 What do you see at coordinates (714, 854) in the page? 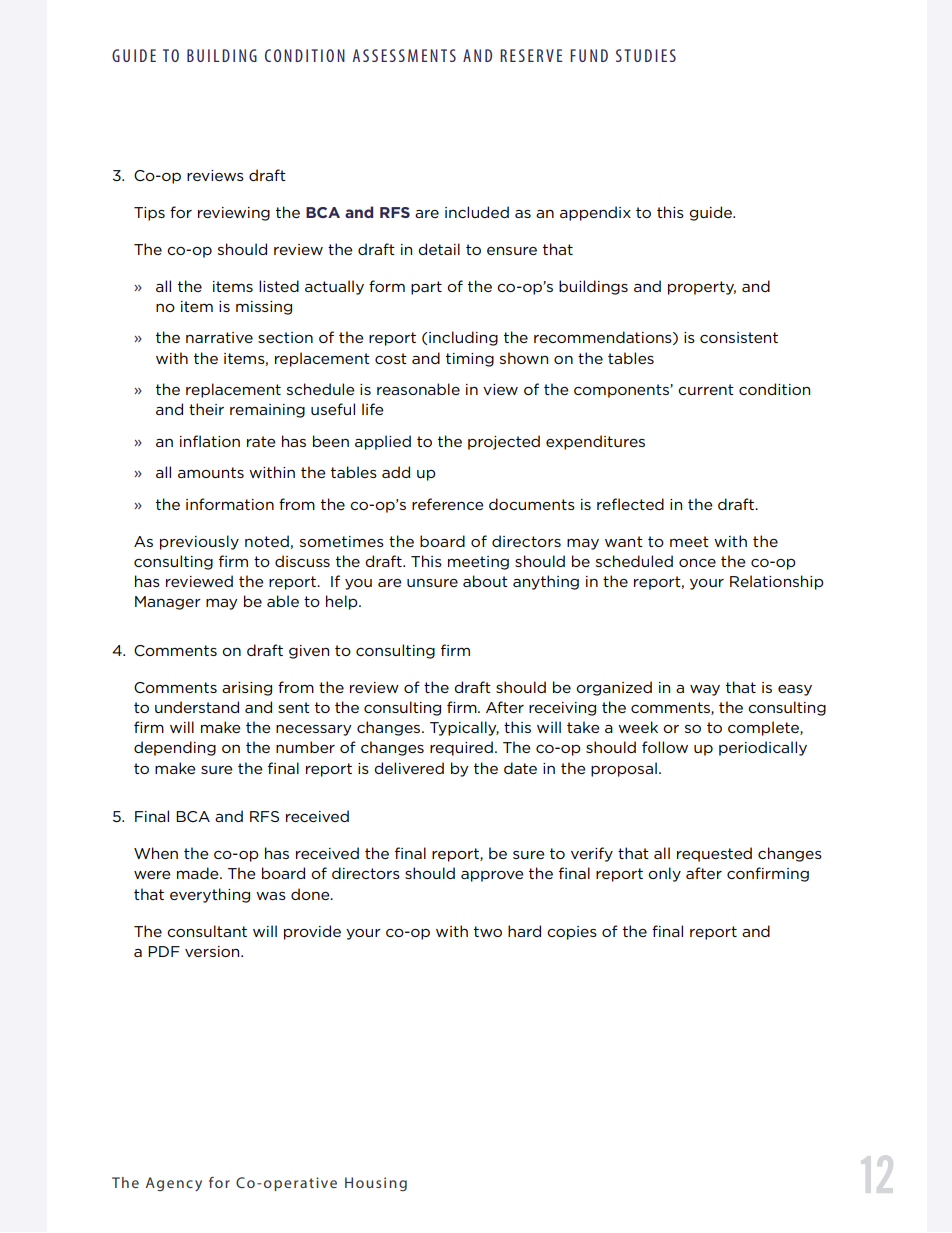
I see `requested` at bounding box center [714, 854].
